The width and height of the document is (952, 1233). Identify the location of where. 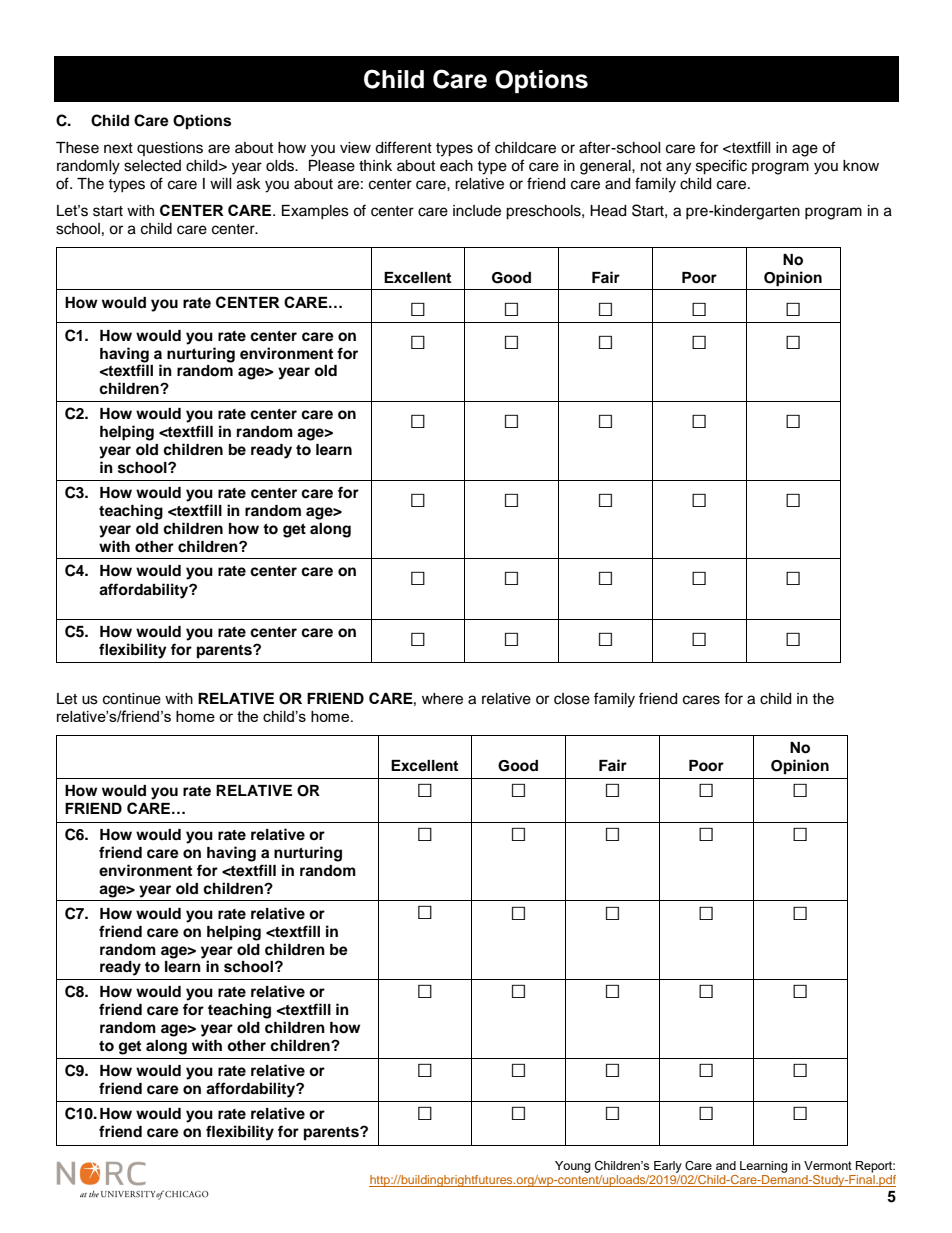
(442, 699).
